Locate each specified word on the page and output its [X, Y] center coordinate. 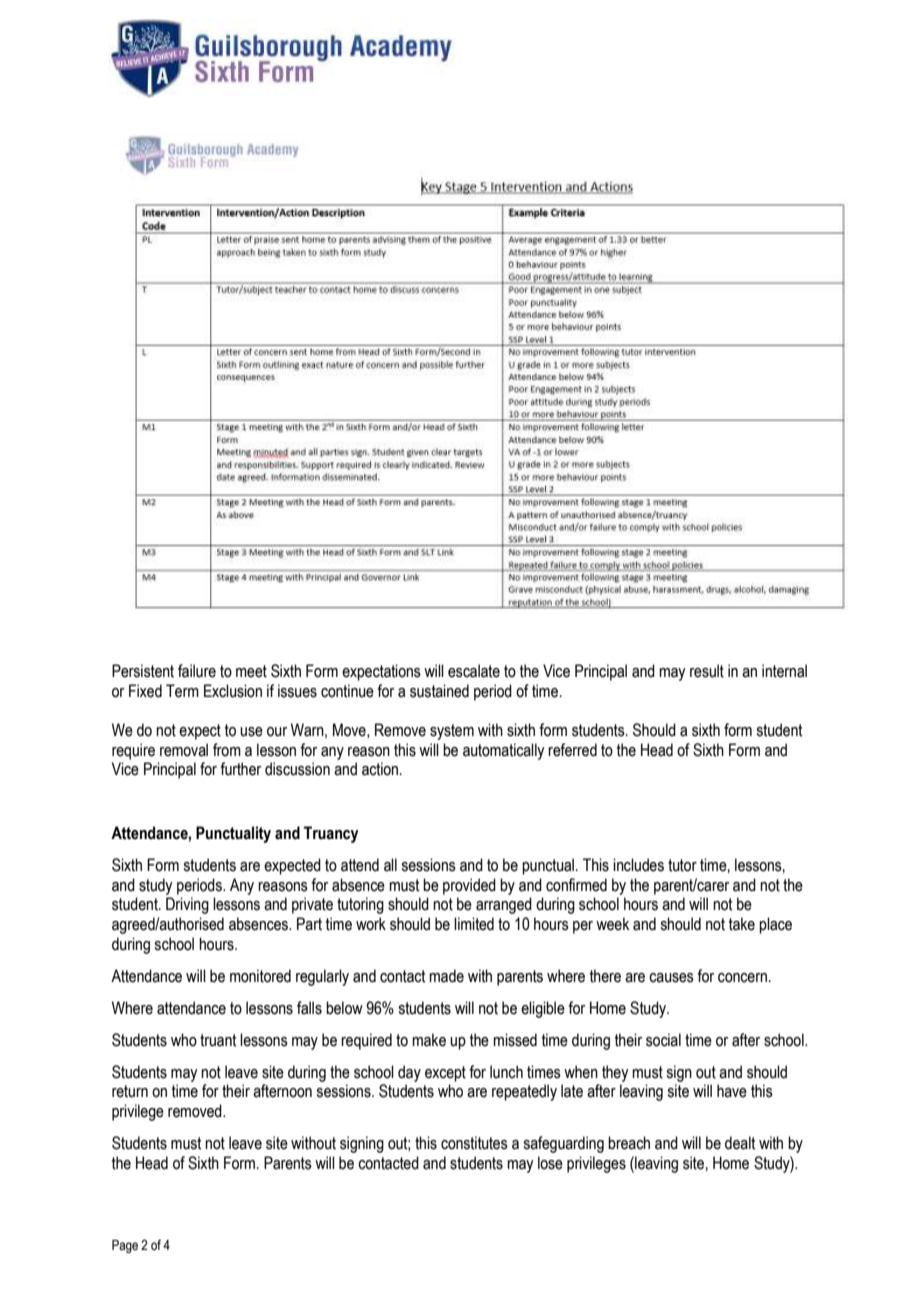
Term [182, 691]
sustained [439, 691]
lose [550, 1163]
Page [125, 1246]
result [707, 671]
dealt [740, 1143]
